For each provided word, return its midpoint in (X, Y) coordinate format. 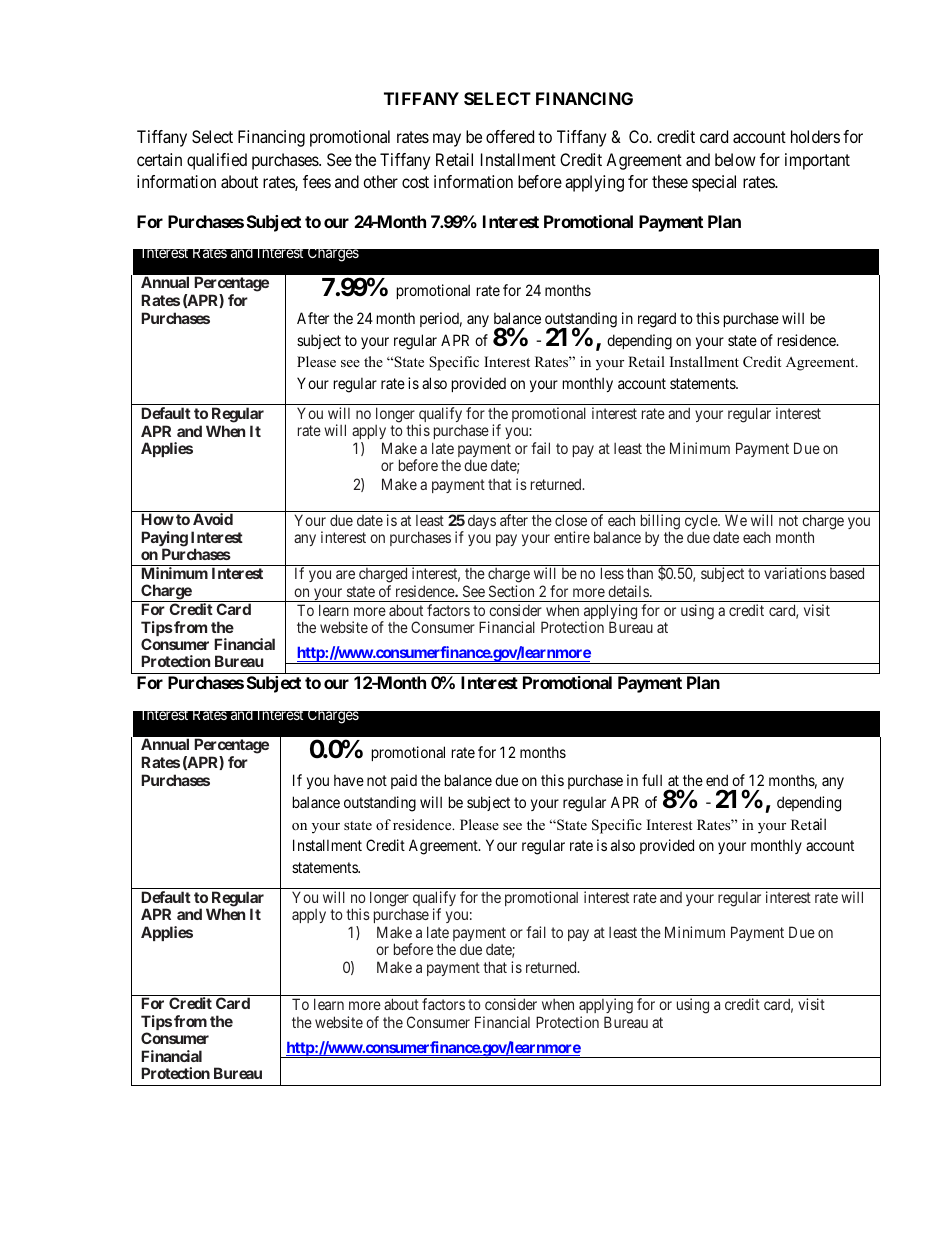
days (482, 522)
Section (511, 591)
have (349, 780)
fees (317, 181)
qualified (217, 161)
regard (657, 320)
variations (795, 573)
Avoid (213, 519)
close (571, 520)
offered (510, 136)
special (714, 183)
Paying (164, 540)
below (735, 159)
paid (404, 781)
